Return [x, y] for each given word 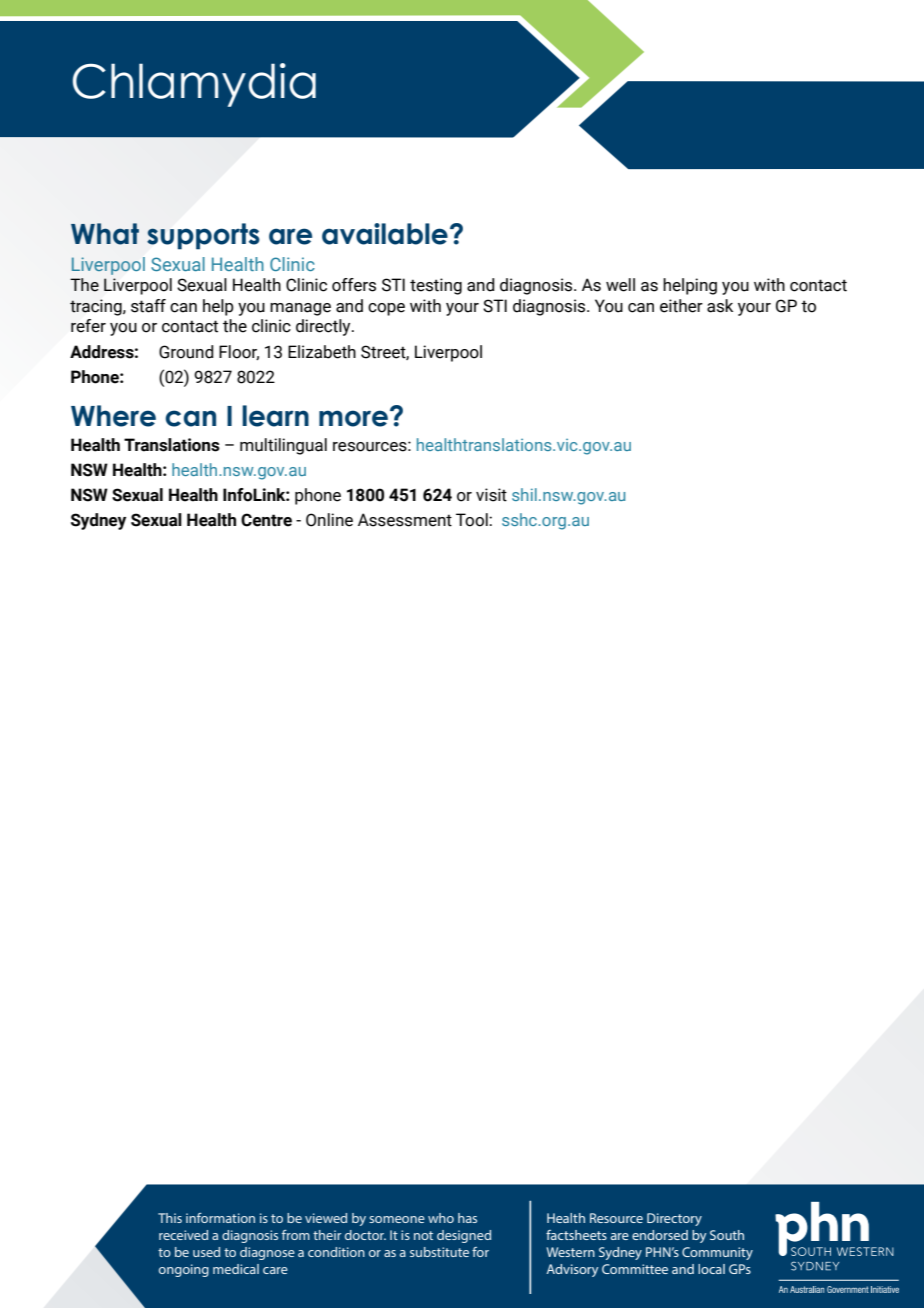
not [423, 1235]
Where [113, 416]
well [620, 285]
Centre [266, 520]
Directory [674, 1219]
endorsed [660, 1235]
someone [397, 1219]
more [353, 418]
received [183, 1235]
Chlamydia [194, 85]
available [385, 234]
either [681, 306]
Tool [473, 520]
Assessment [405, 520]
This [170, 1218]
